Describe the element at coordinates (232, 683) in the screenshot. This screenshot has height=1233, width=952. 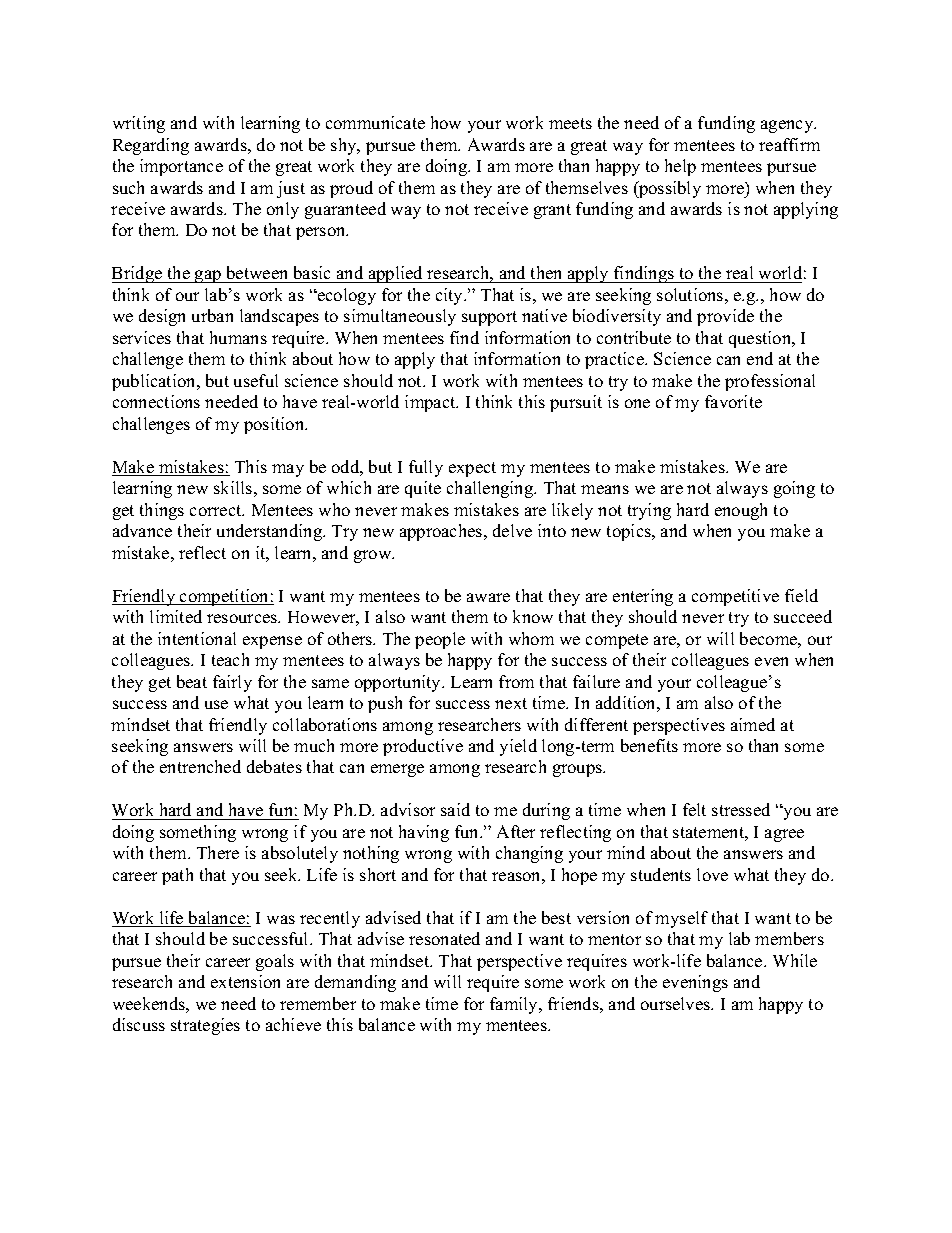
I see `fairly` at that location.
